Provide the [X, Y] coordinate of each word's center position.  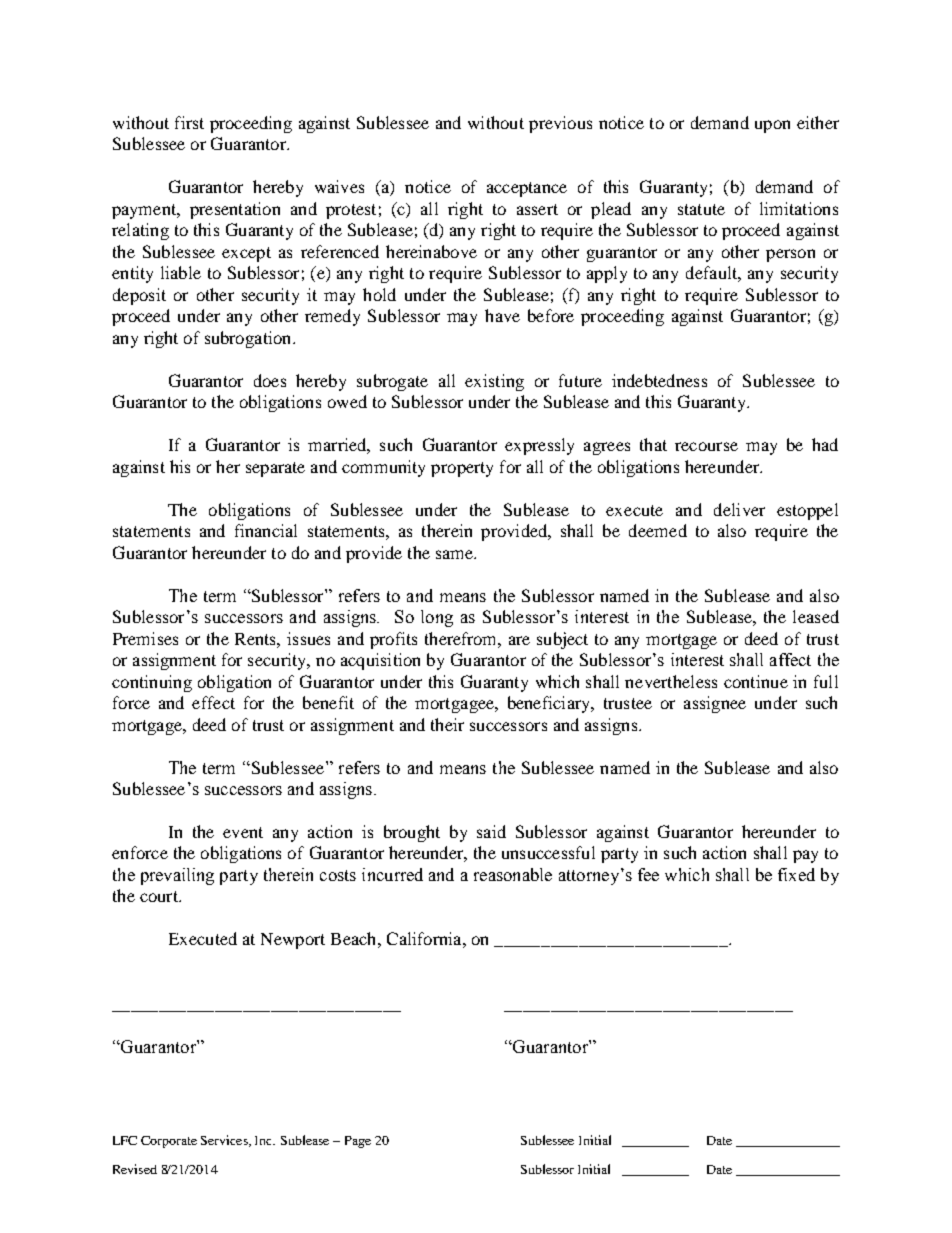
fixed [796, 874]
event [243, 832]
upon [772, 126]
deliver [739, 509]
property [462, 469]
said [491, 831]
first [189, 122]
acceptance [527, 189]
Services [225, 1141]
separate [275, 469]
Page [358, 1142]
